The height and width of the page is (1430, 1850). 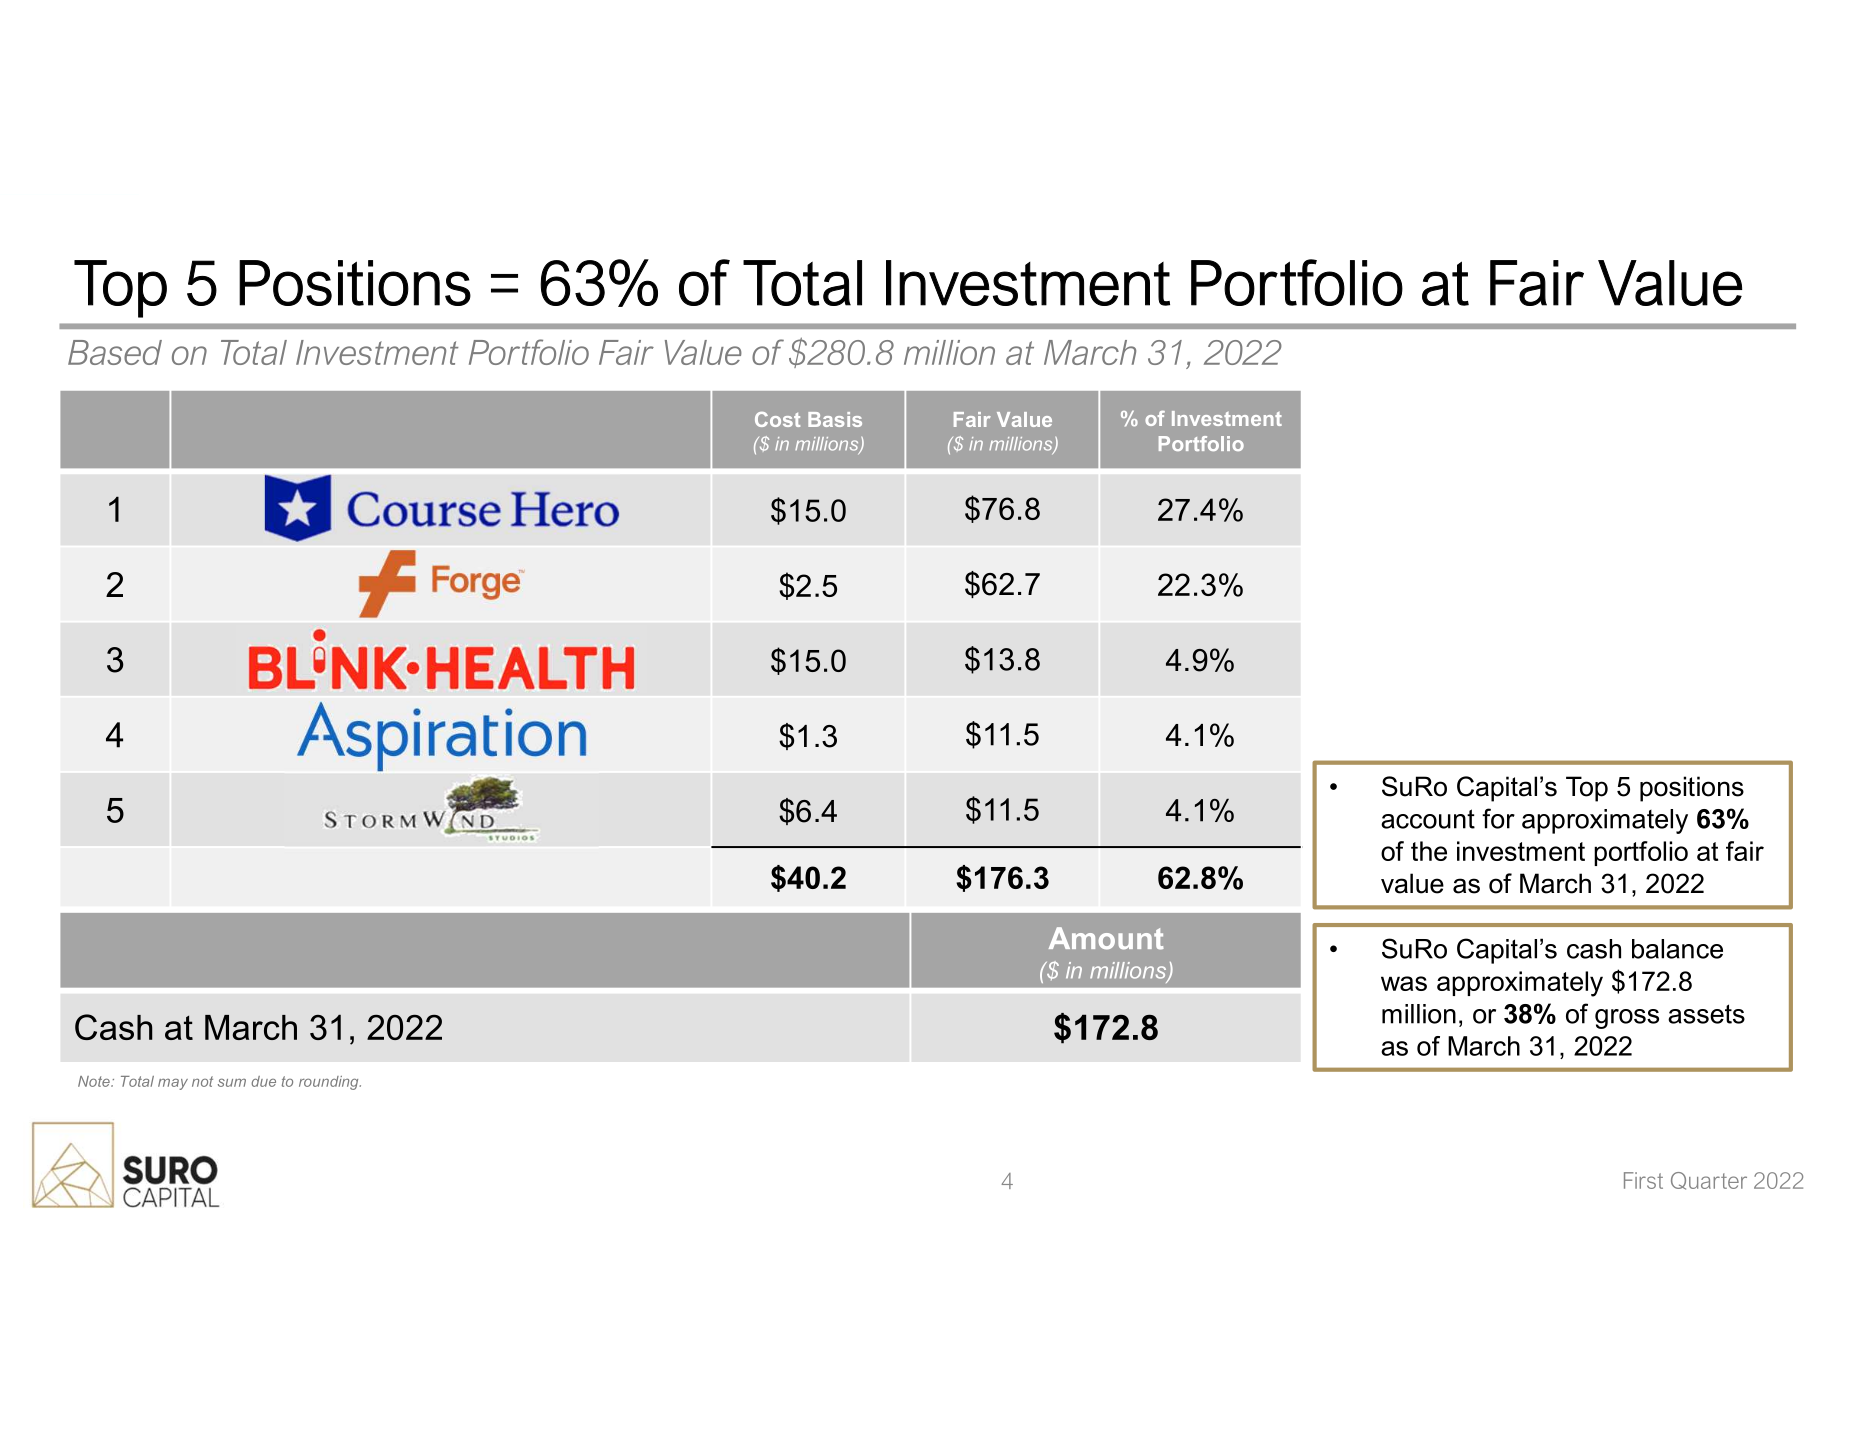 I want to click on Cost, so click(x=777, y=419).
